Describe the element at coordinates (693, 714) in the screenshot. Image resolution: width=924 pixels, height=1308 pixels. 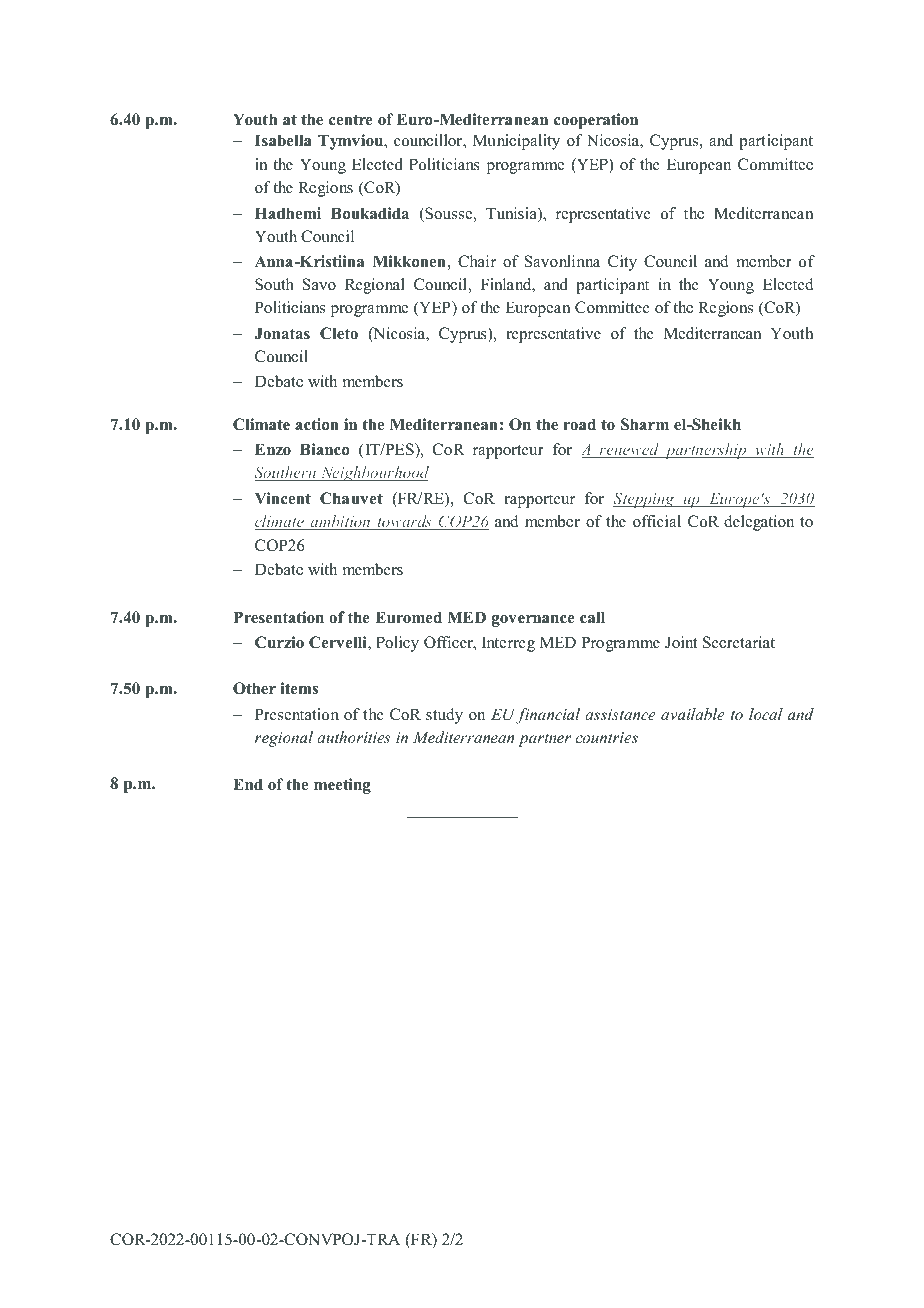
I see `available` at that location.
